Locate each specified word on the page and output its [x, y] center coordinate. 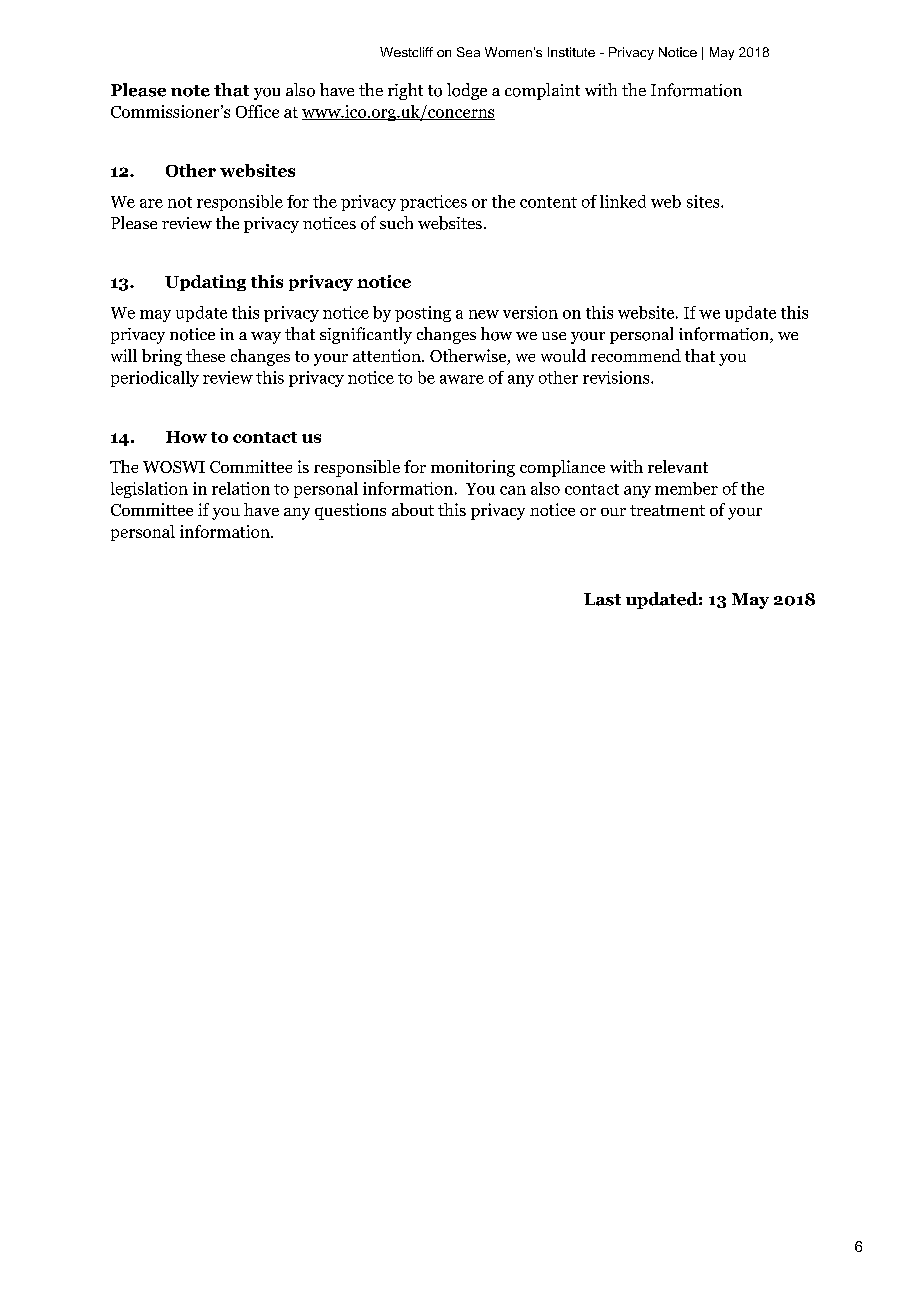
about [413, 509]
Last [602, 599]
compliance [562, 468]
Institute [571, 52]
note [190, 91]
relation [241, 488]
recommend [636, 355]
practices [433, 203]
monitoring [473, 468]
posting [423, 314]
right [405, 91]
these [205, 355]
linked [623, 201]
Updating [205, 283]
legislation [149, 490]
